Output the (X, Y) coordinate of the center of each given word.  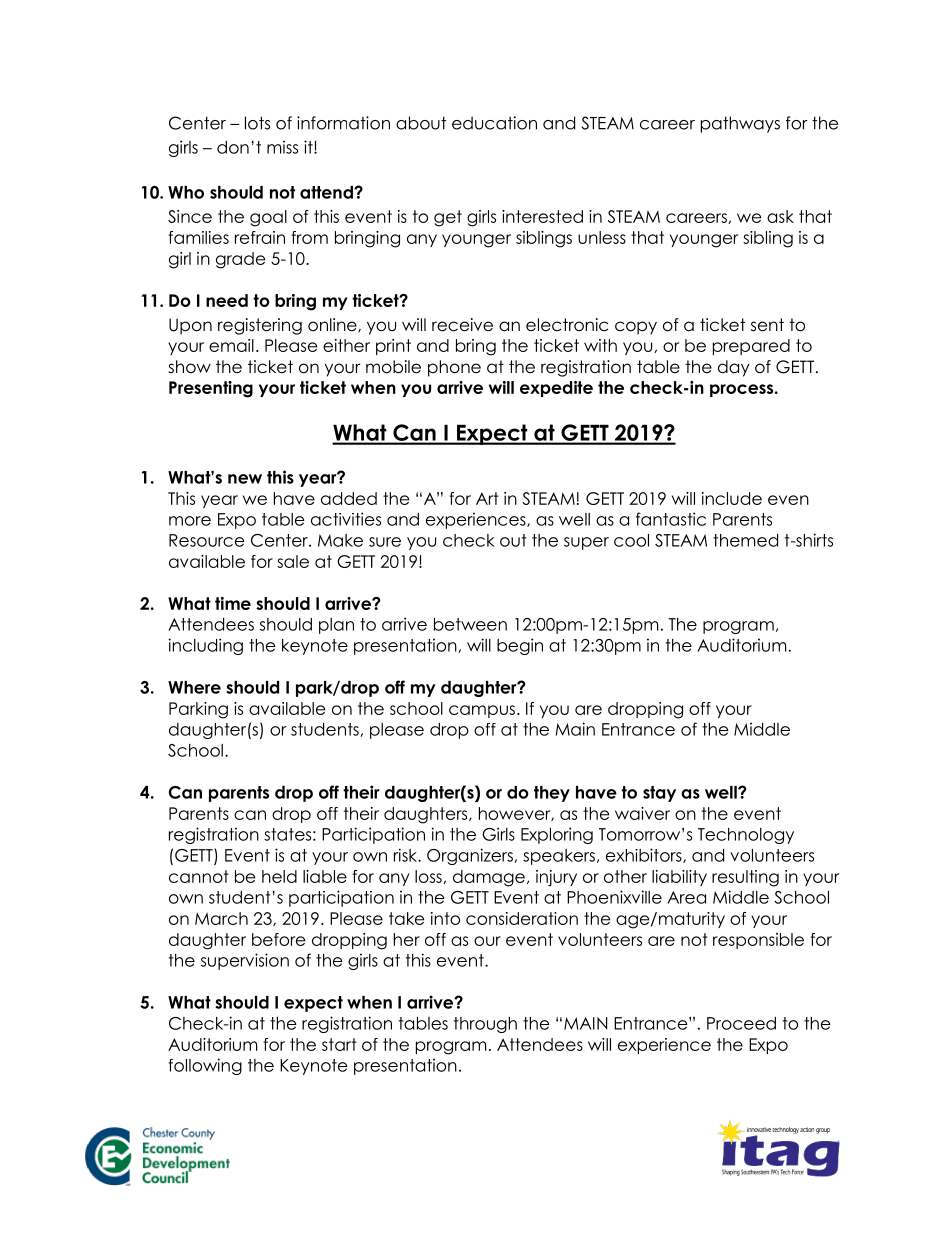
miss (282, 147)
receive (462, 325)
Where (194, 687)
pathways (740, 124)
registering (260, 326)
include (732, 498)
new (245, 479)
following (205, 1066)
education (494, 123)
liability (679, 878)
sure (385, 542)
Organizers (471, 856)
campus (482, 711)
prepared (751, 347)
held (279, 876)
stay (659, 794)
